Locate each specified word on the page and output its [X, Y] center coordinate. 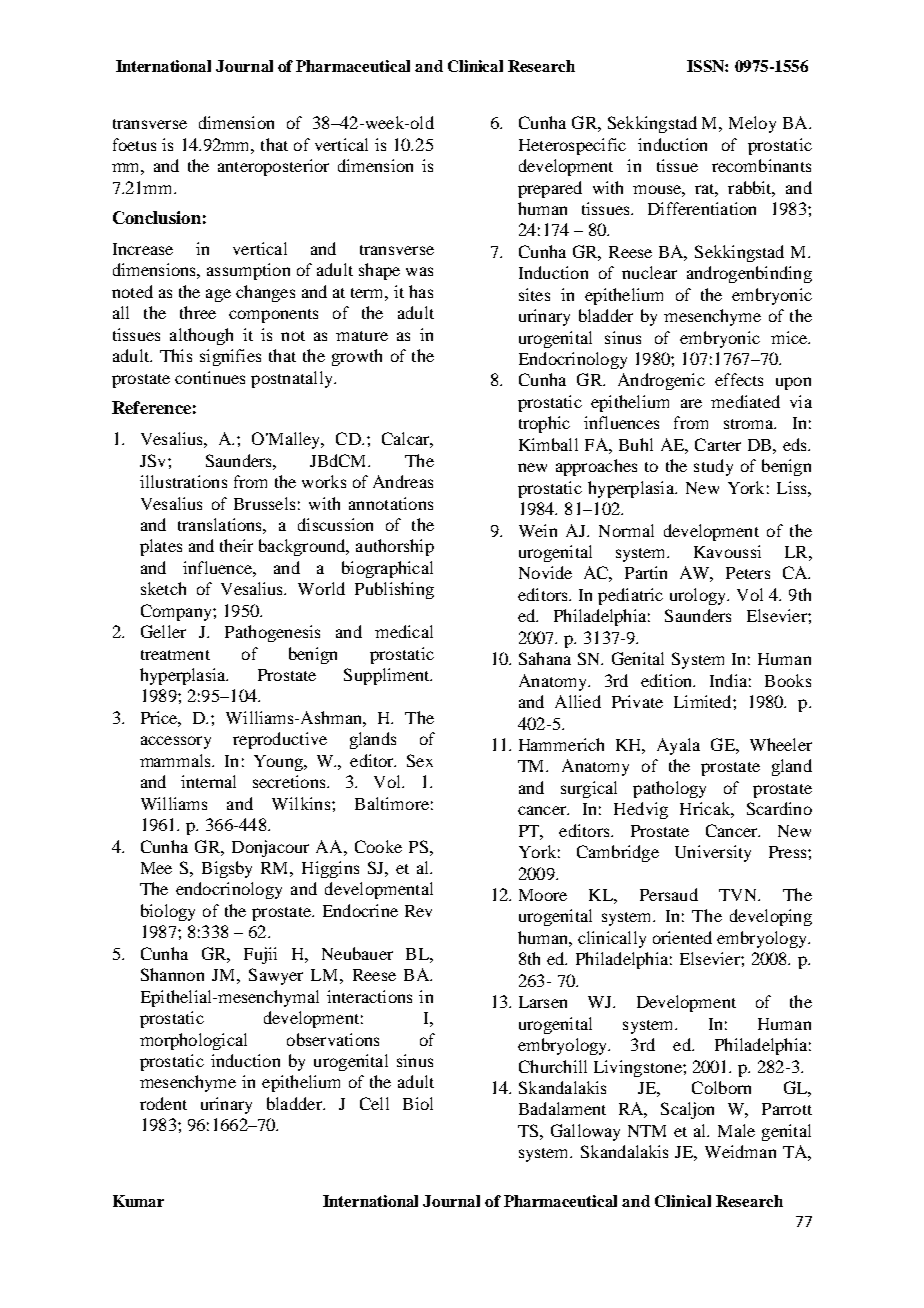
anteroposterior [273, 167]
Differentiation [702, 208]
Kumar [138, 1201]
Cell [374, 1103]
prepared [550, 189]
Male [736, 1130]
